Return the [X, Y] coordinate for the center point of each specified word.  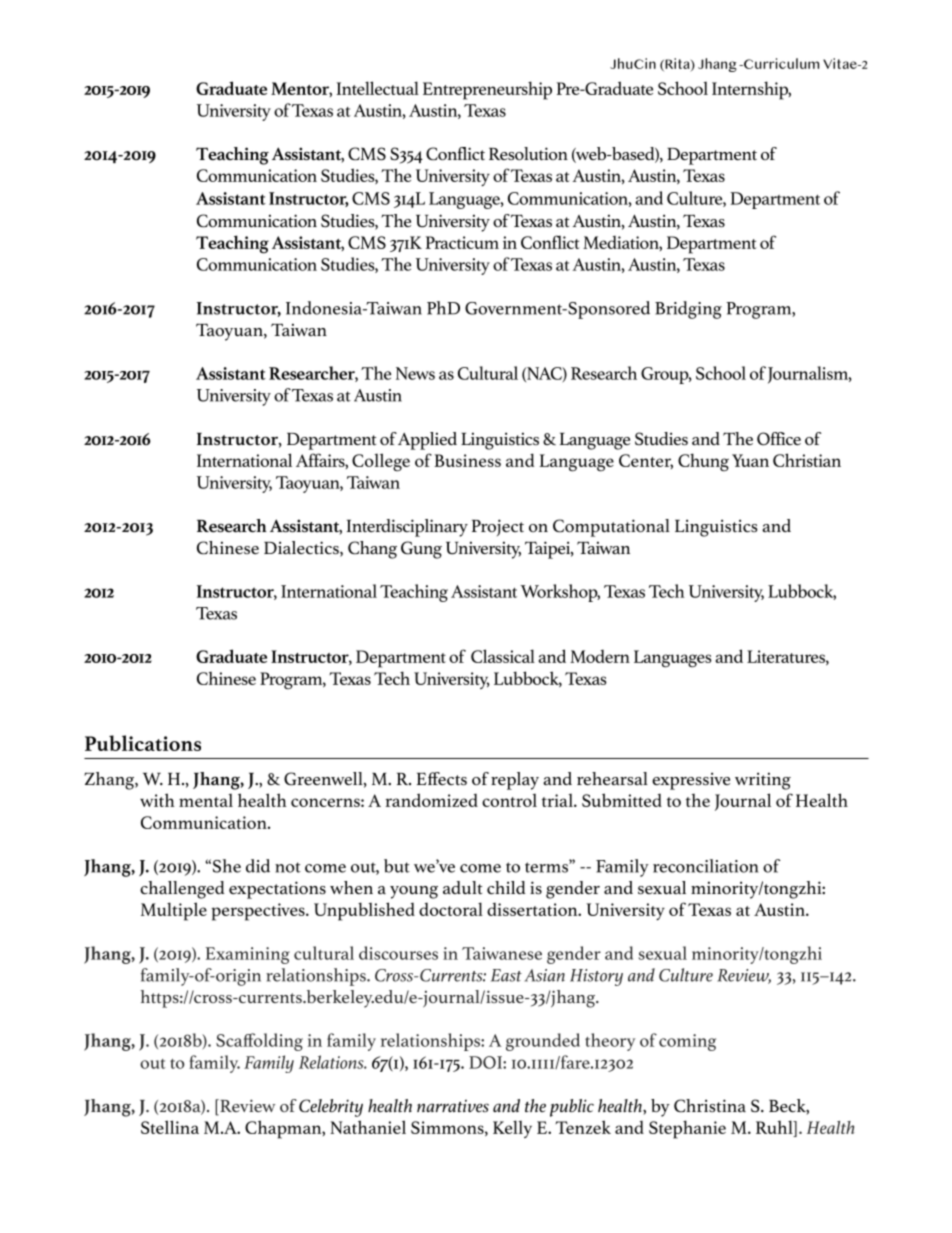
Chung [703, 462]
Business [467, 460]
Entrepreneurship [487, 90]
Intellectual [377, 88]
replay [515, 781]
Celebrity [331, 1108]
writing [763, 781]
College [381, 462]
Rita [677, 64]
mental [206, 800]
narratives [453, 1106]
